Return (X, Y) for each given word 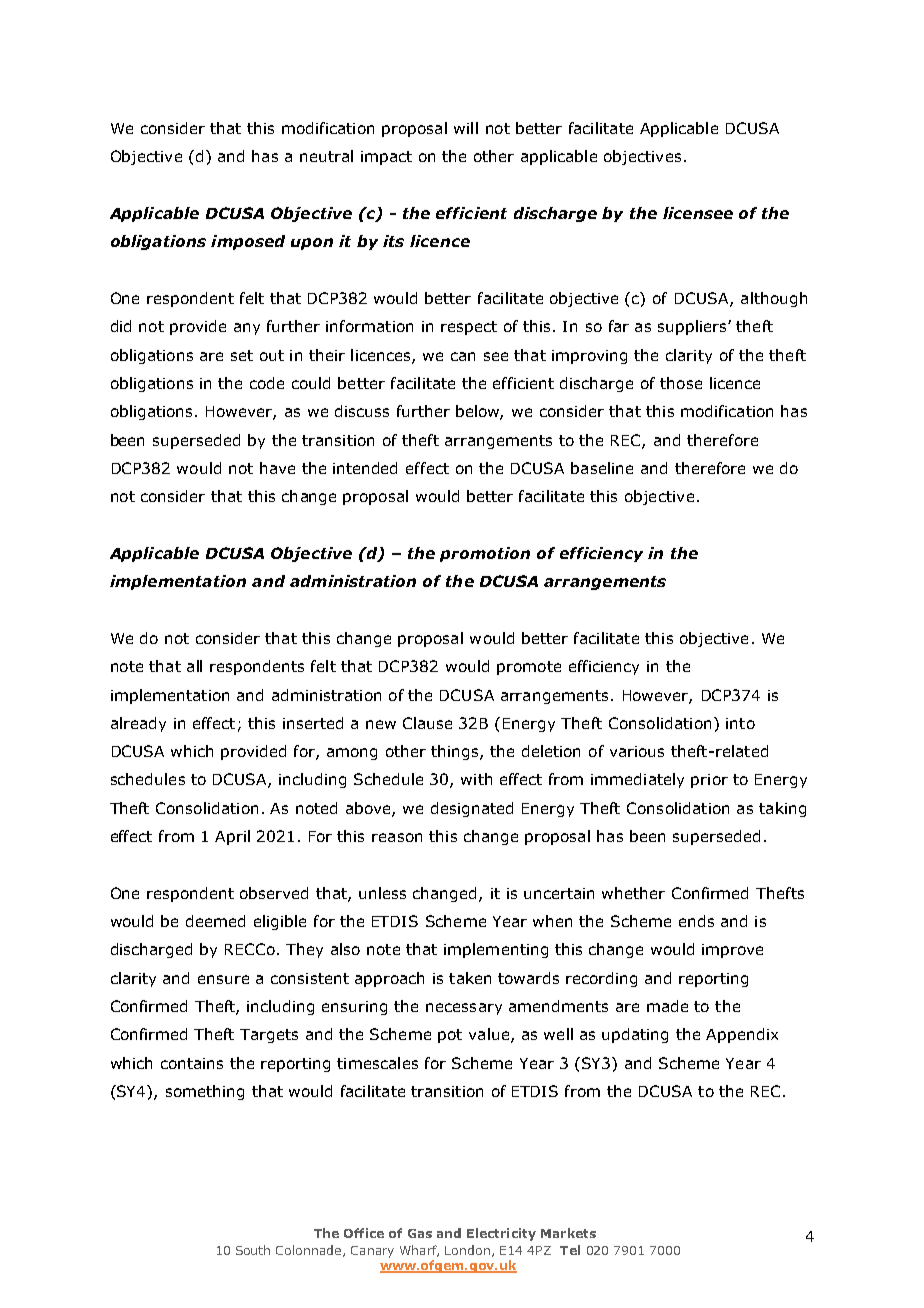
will (466, 128)
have (277, 468)
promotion (485, 554)
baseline (602, 468)
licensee (698, 213)
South (253, 1250)
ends (696, 921)
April (232, 837)
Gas (420, 1233)
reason (397, 837)
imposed (248, 242)
